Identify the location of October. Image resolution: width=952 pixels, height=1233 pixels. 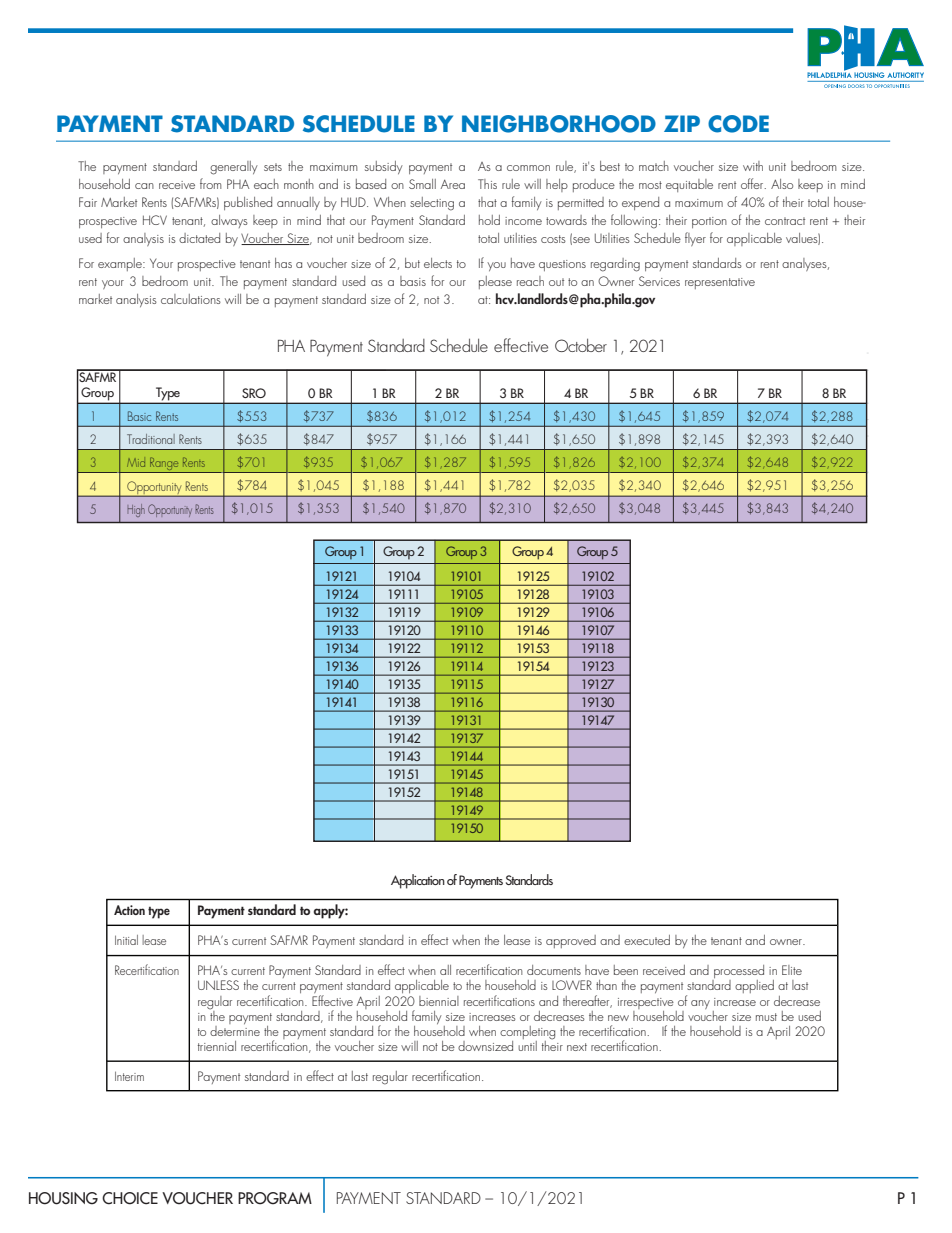
(581, 345).
